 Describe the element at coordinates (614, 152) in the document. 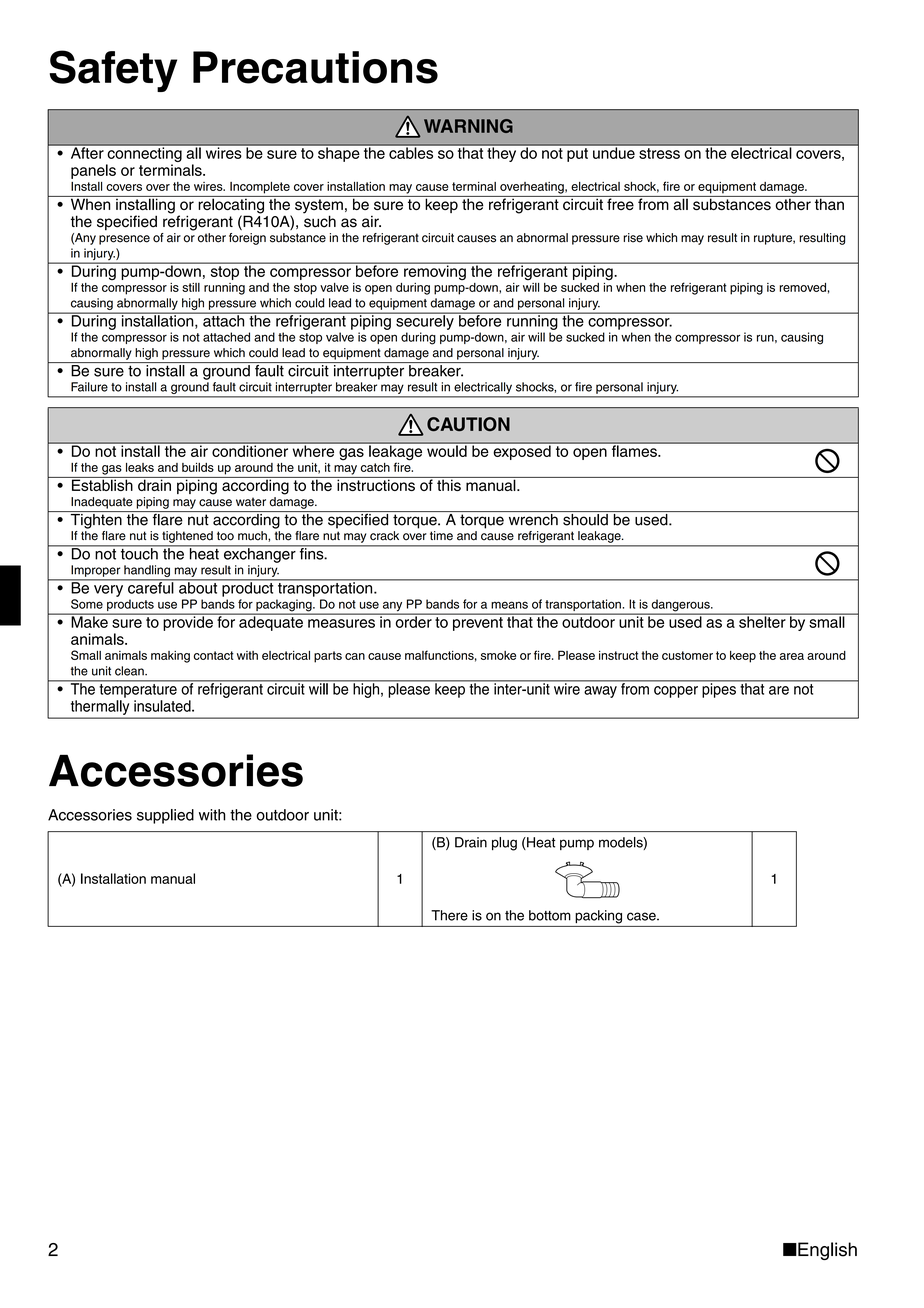

I see `undue` at that location.
